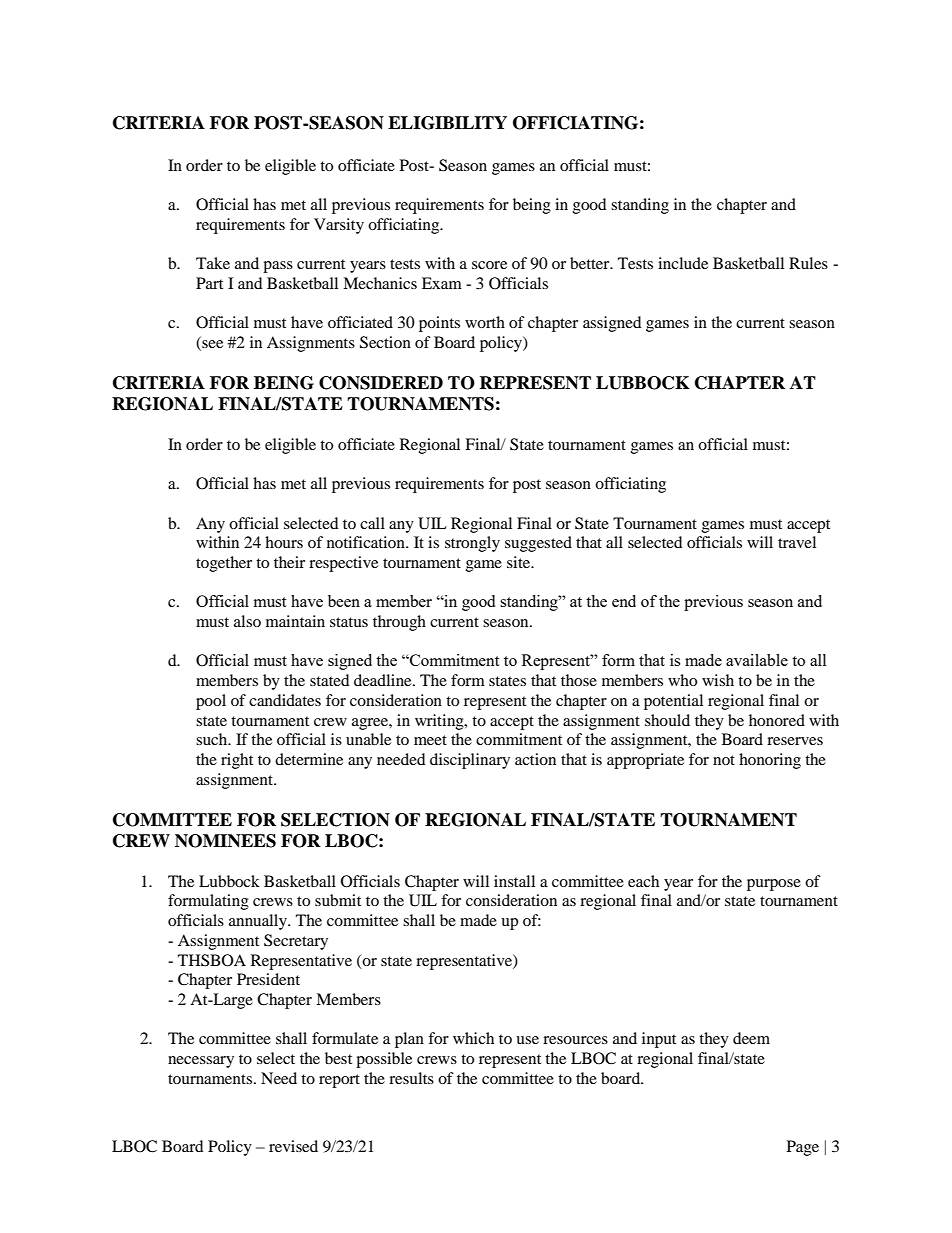 Image resolution: width=952 pixels, height=1233 pixels. Describe the element at coordinates (259, 922) in the screenshot. I see `annually` at that location.
